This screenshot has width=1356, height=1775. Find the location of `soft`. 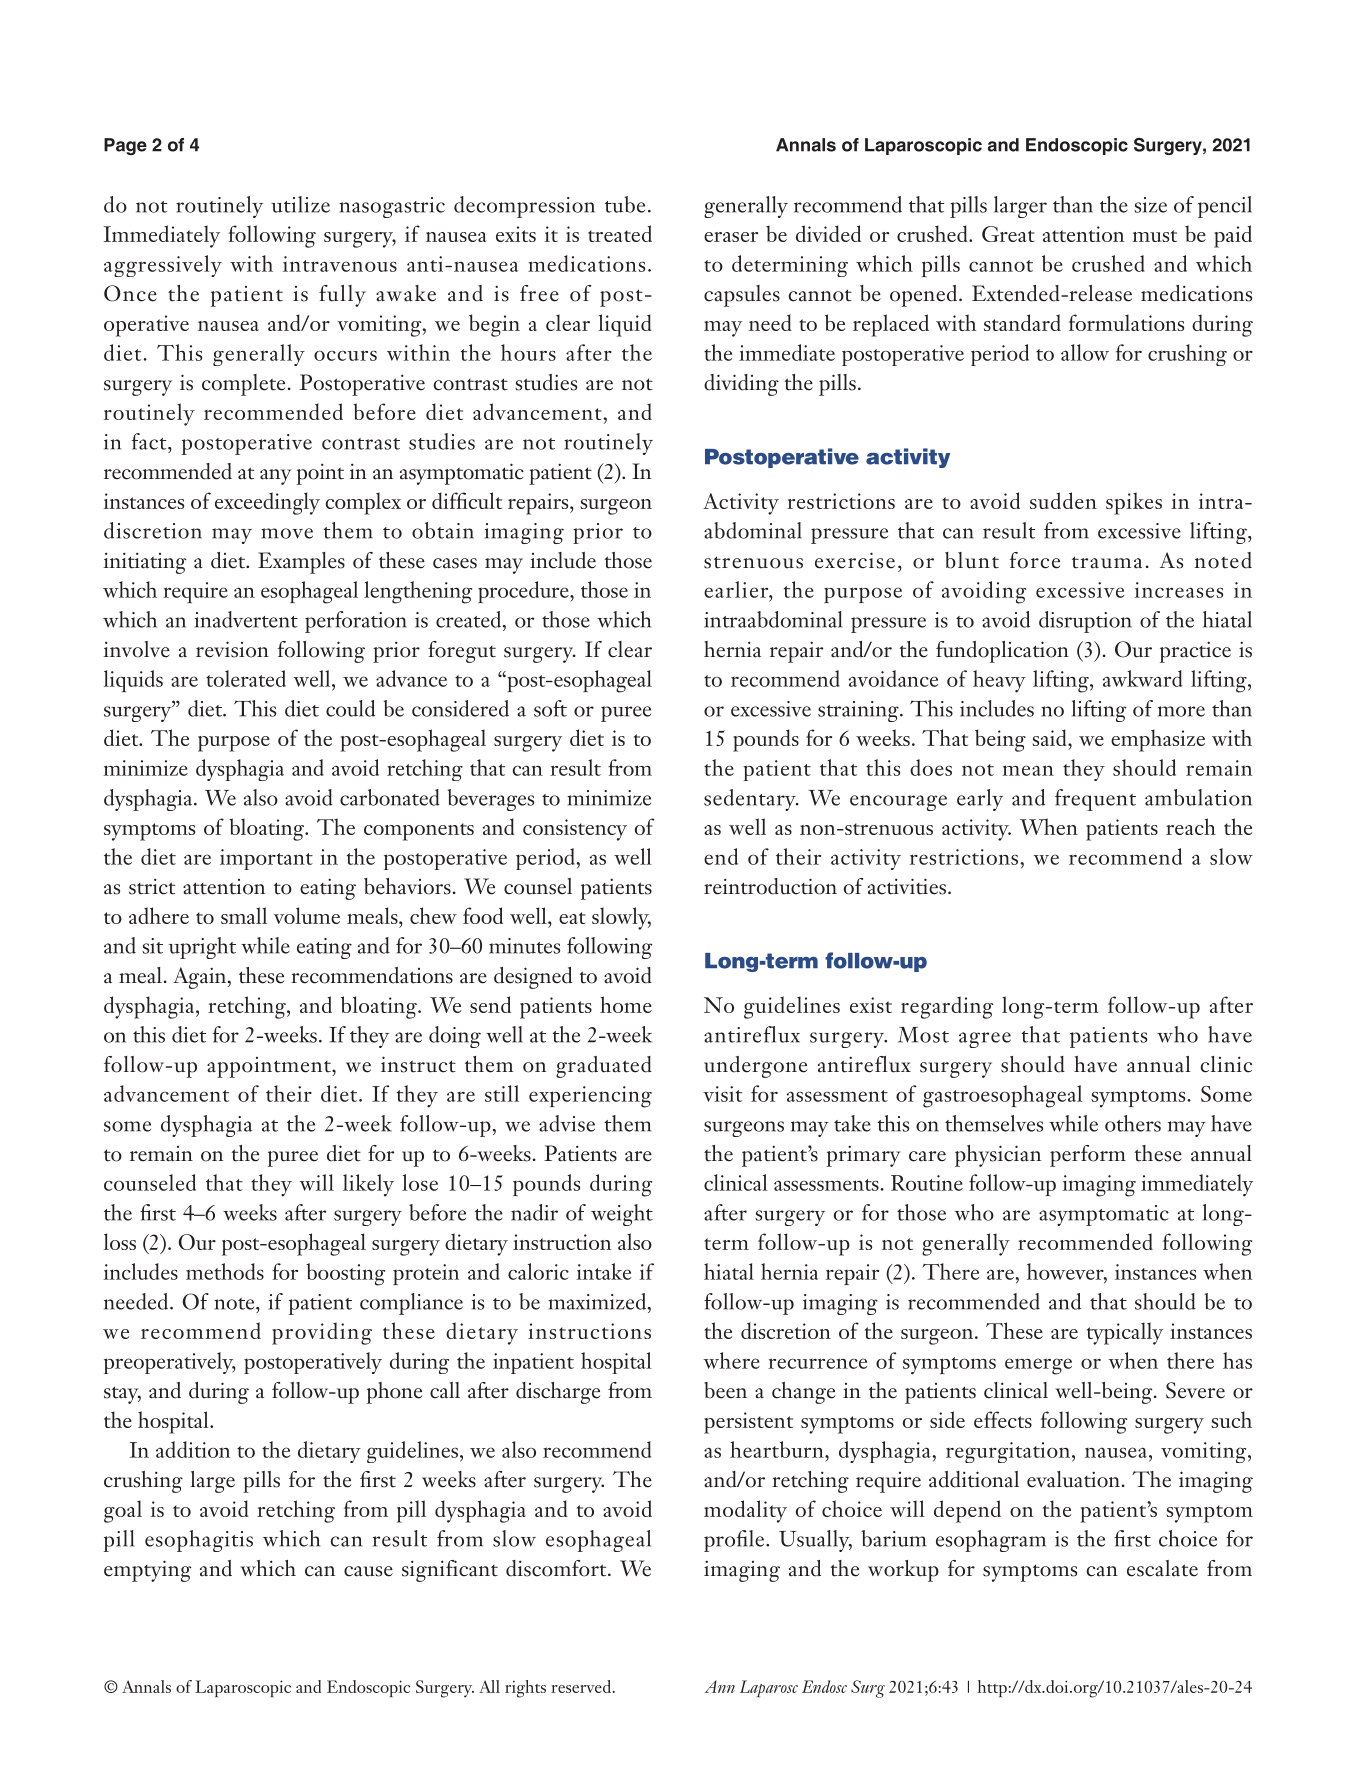

soft is located at coordinates (550, 708).
